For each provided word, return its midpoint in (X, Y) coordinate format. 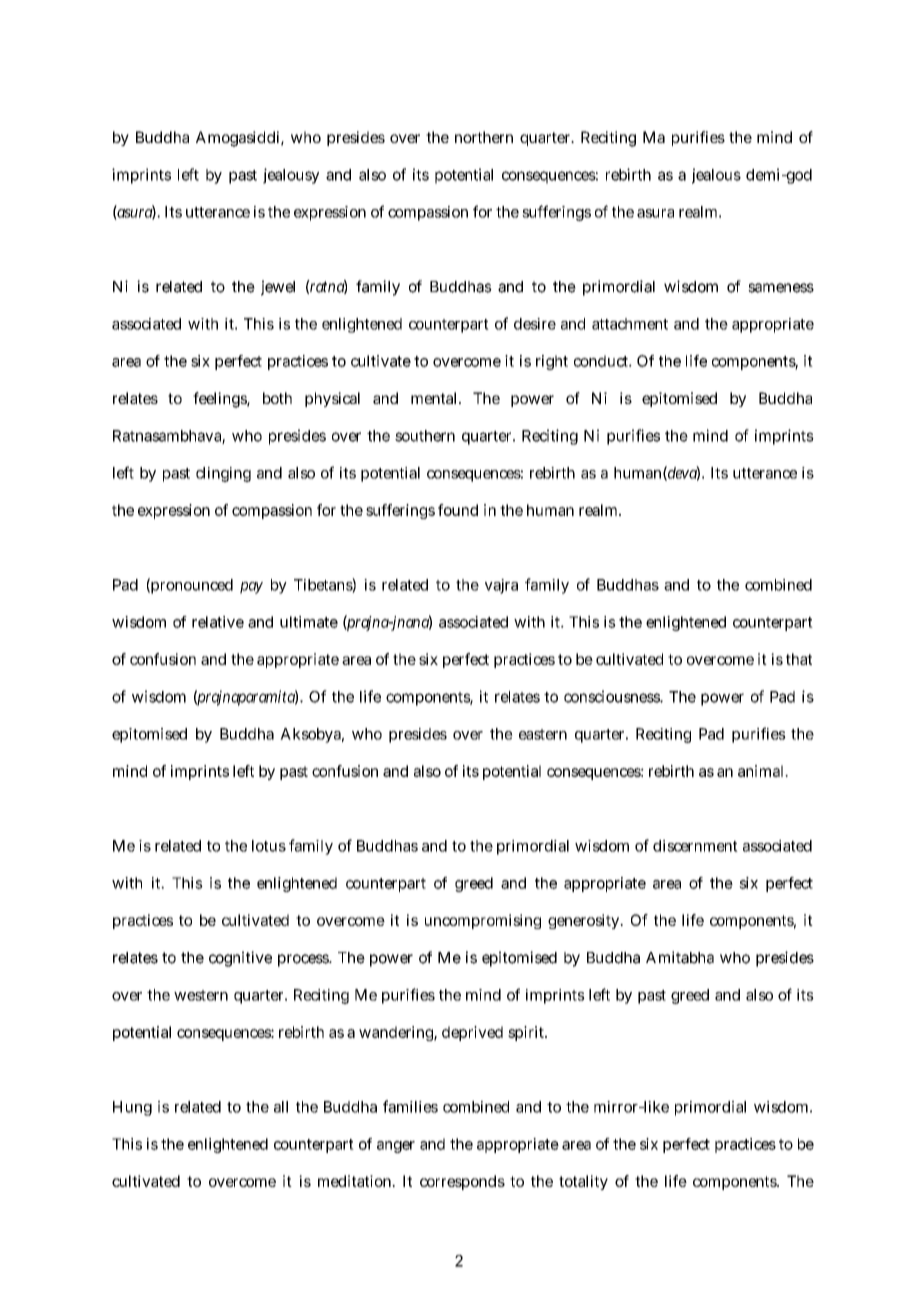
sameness (781, 288)
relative (218, 622)
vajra (501, 586)
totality (583, 1182)
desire (535, 324)
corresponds (462, 1182)
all (281, 1107)
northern (484, 137)
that (799, 659)
